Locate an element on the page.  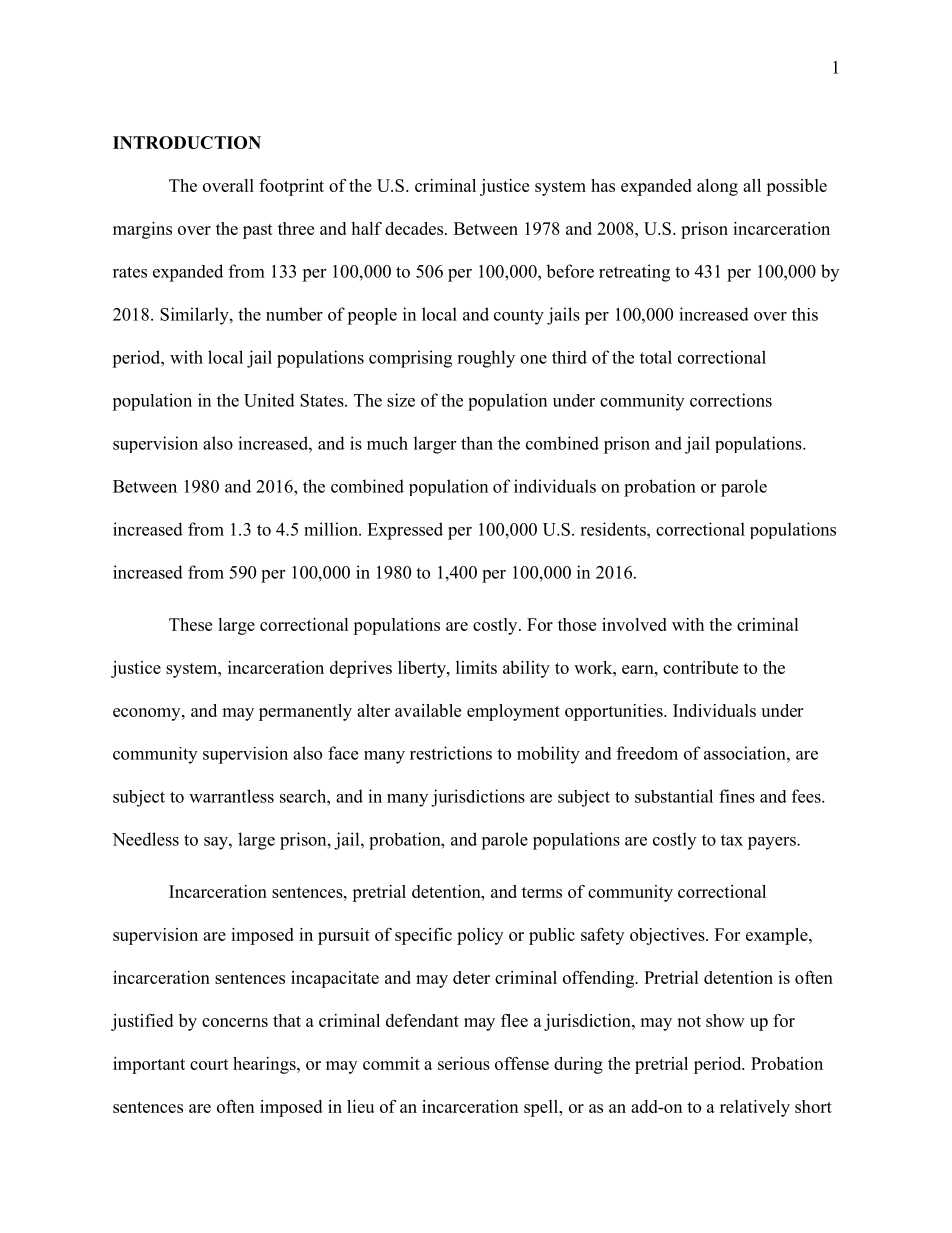
limits is located at coordinates (476, 667).
